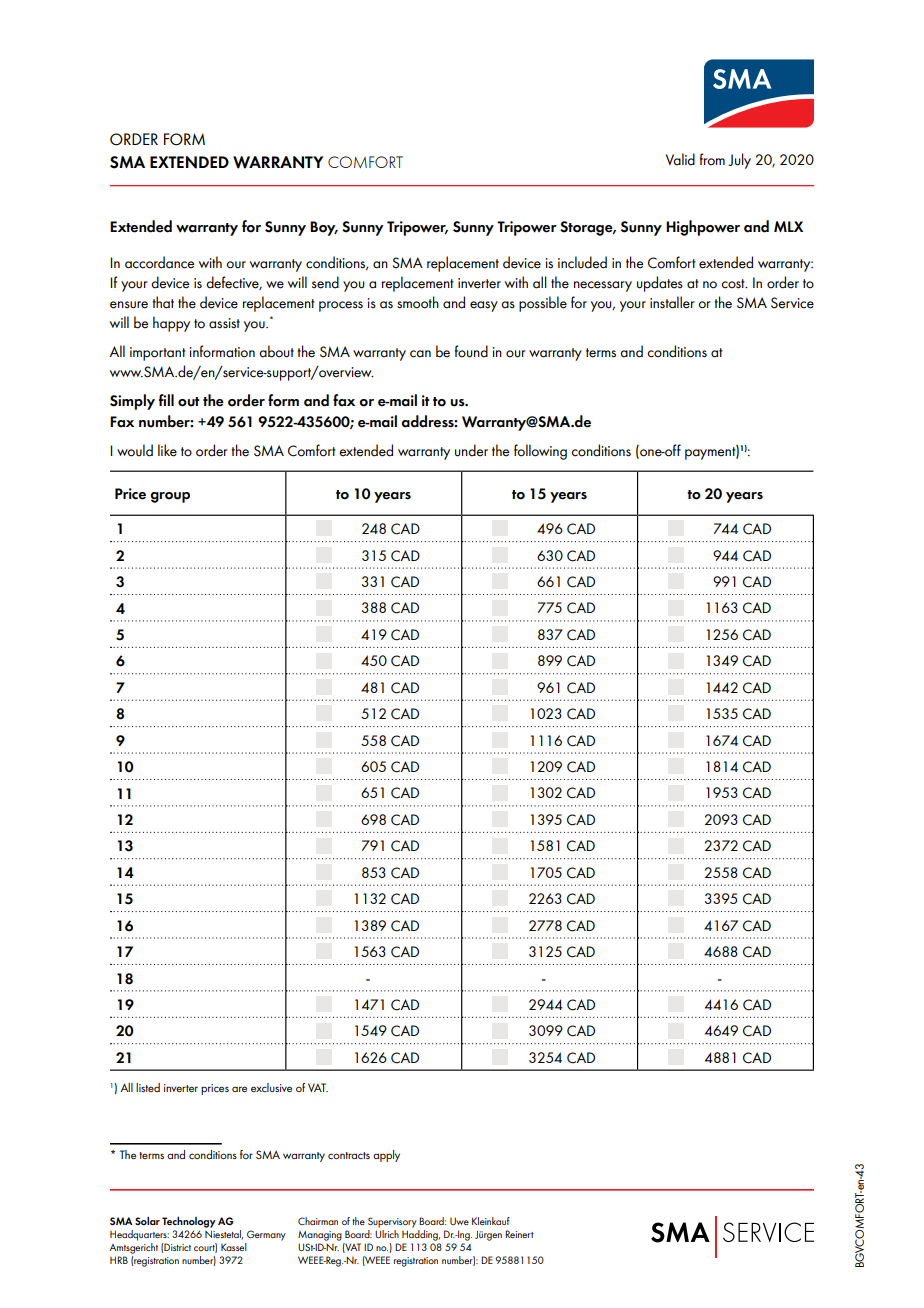  Describe the element at coordinates (159, 262) in the screenshot. I see `accordance` at that location.
